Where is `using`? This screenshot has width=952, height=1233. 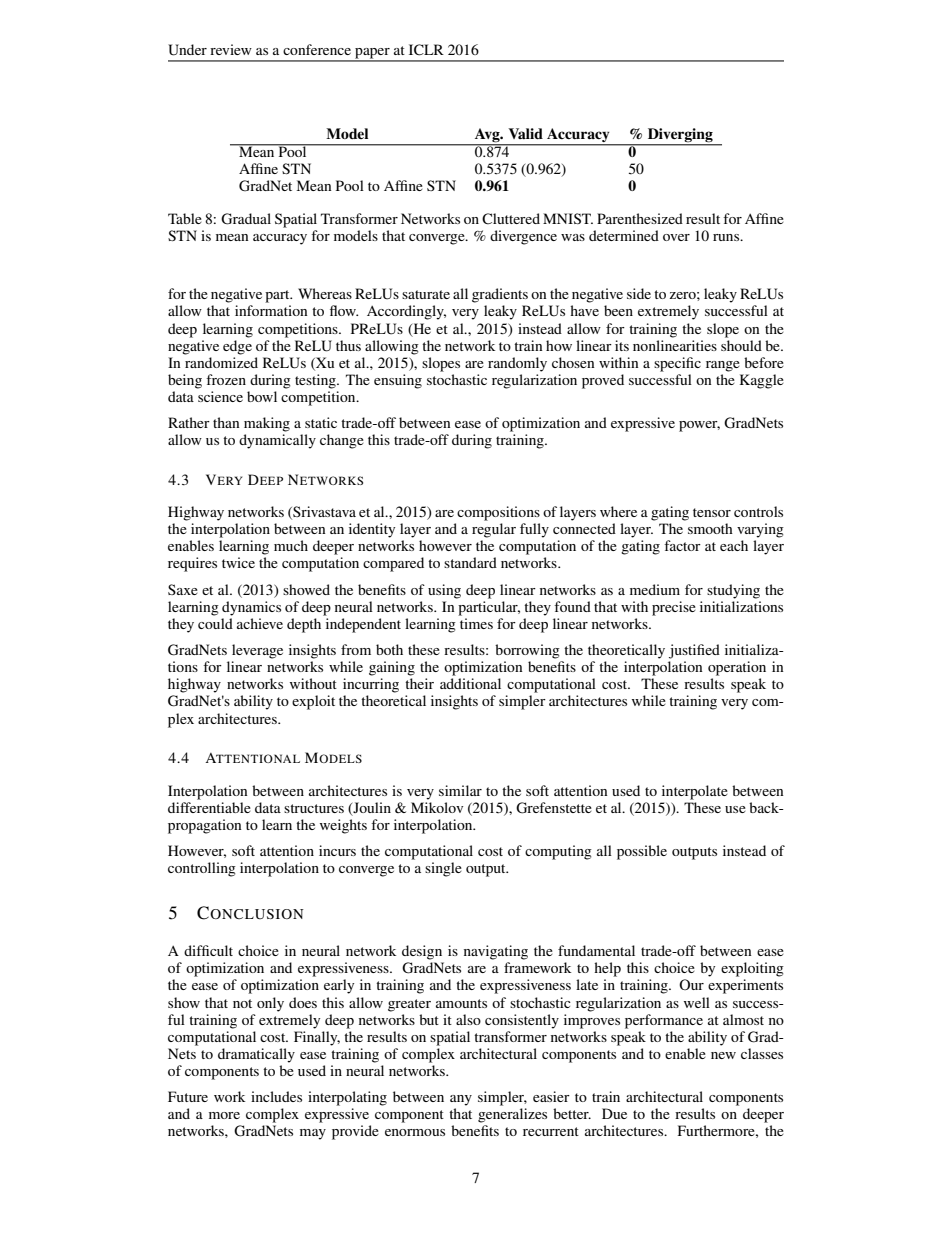
using is located at coordinates (444, 591).
